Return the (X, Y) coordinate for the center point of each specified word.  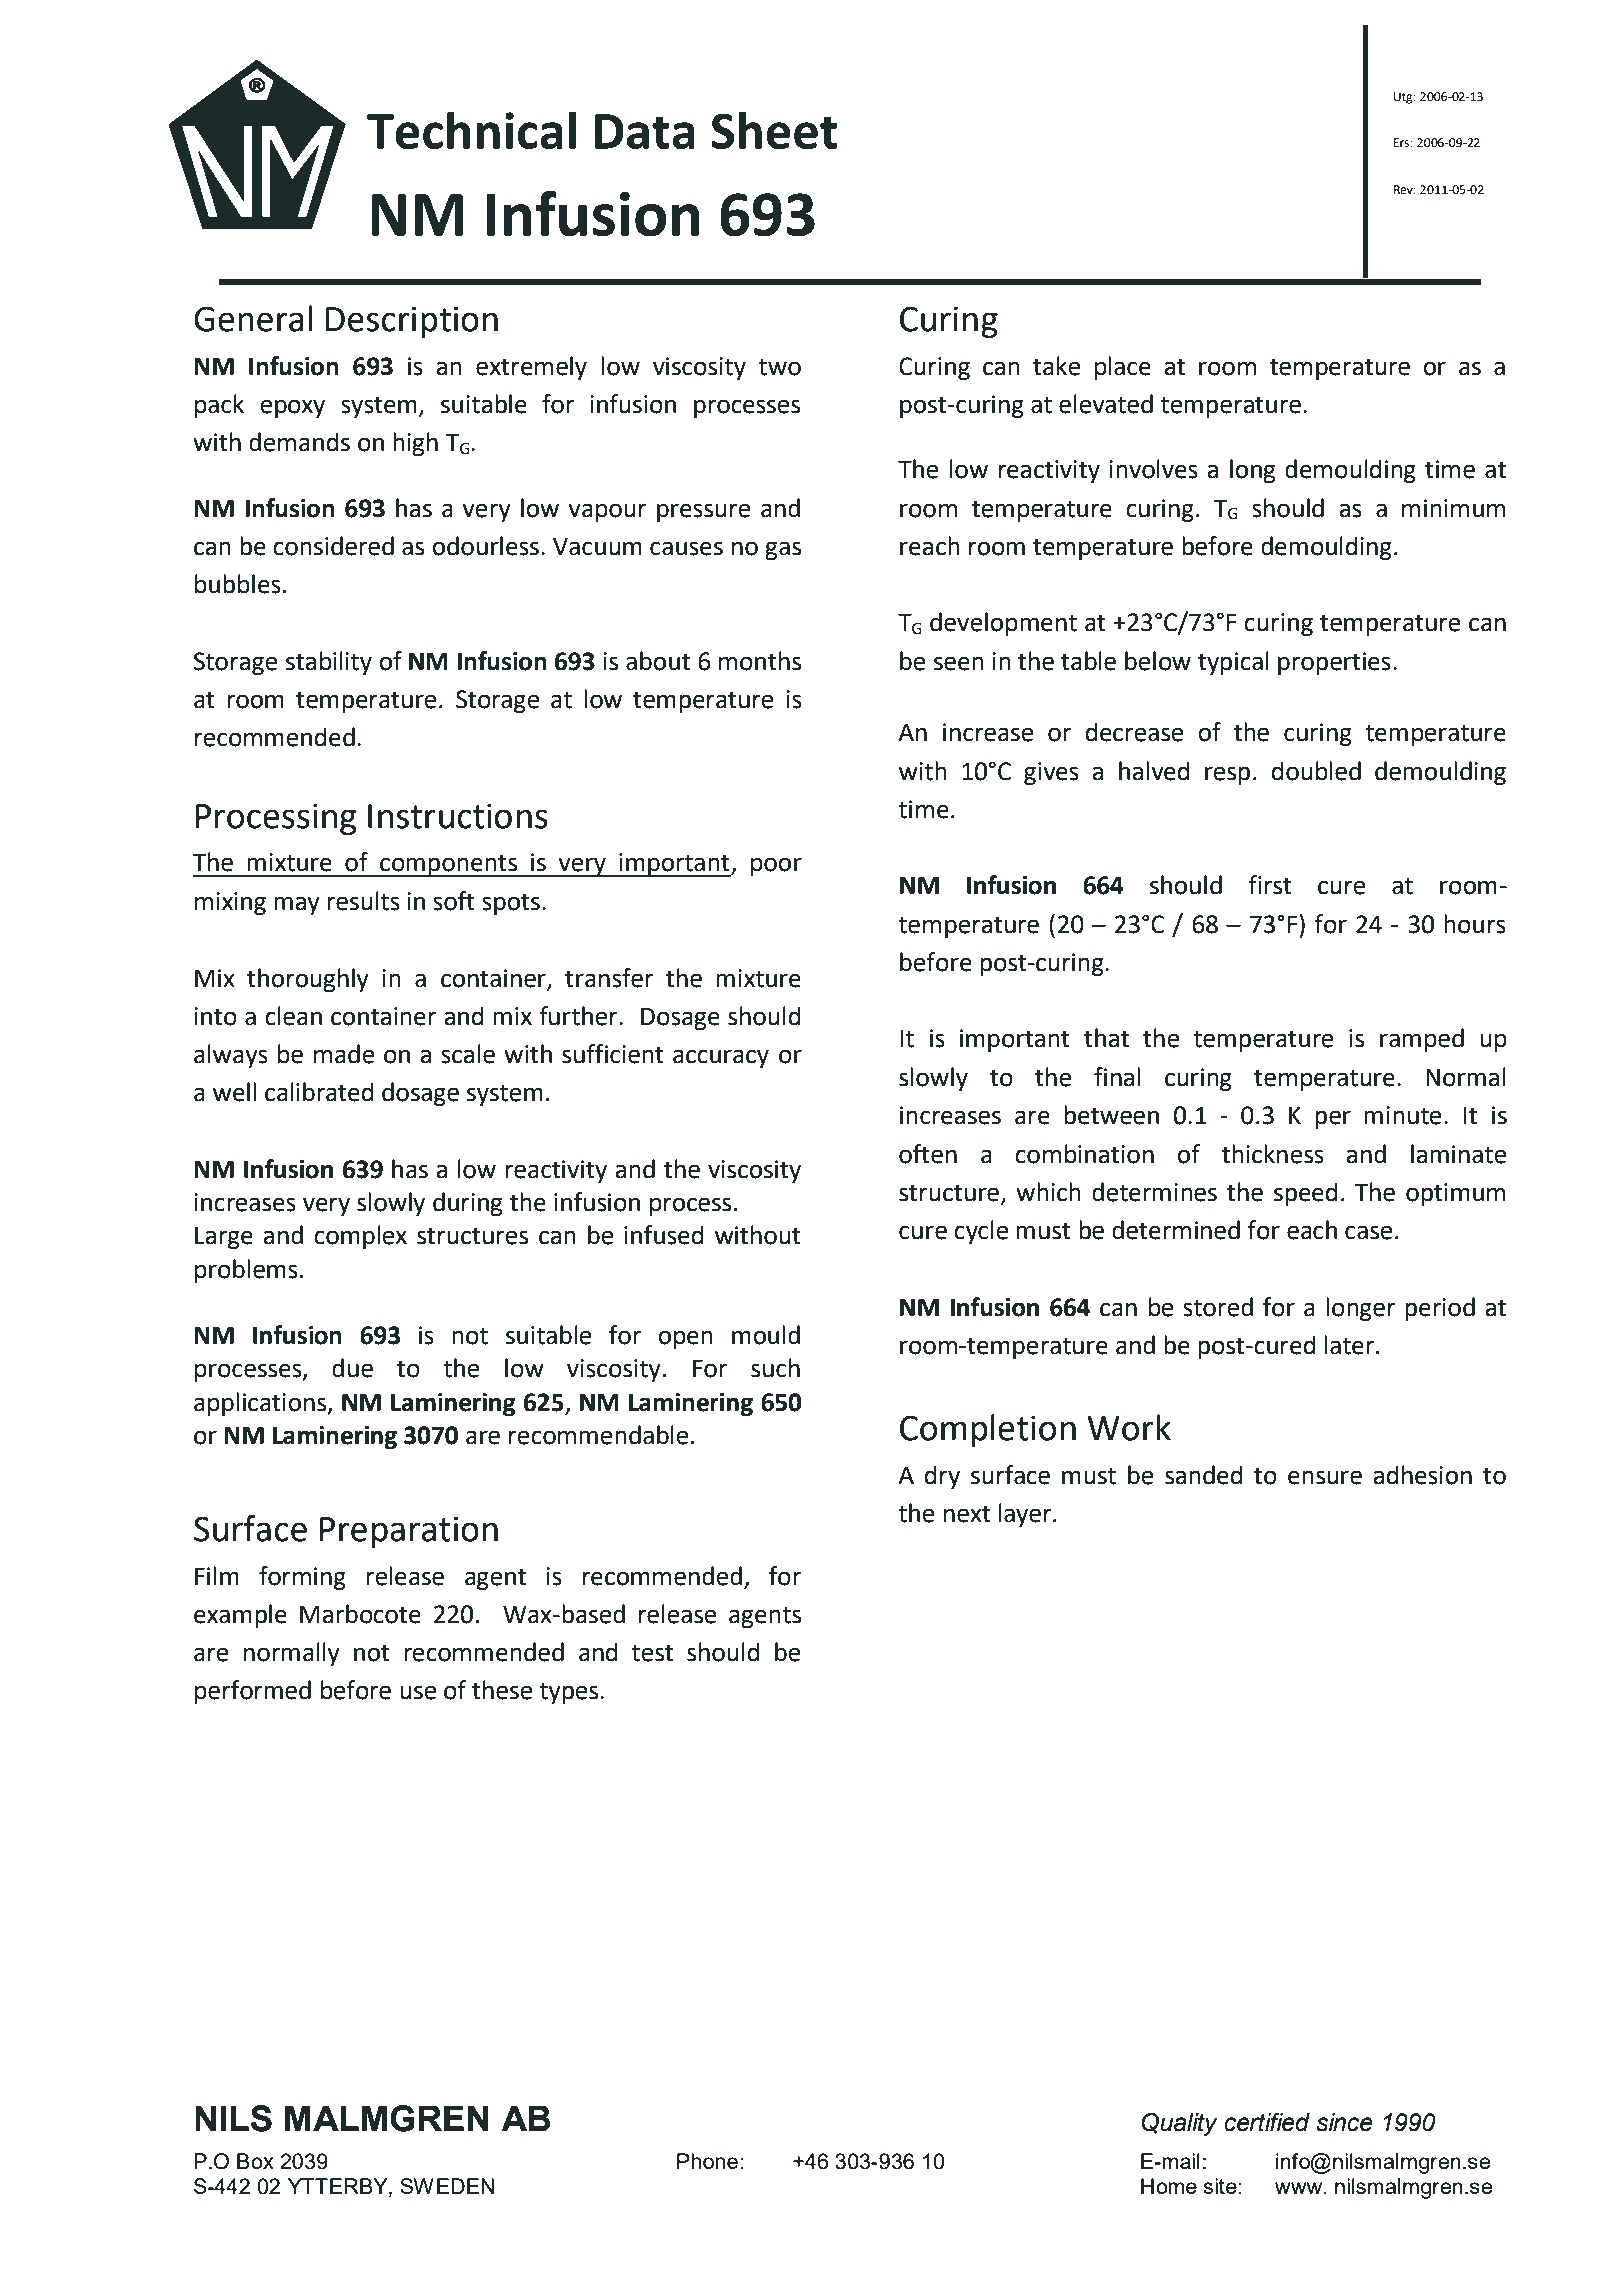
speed (1306, 1194)
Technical (471, 130)
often (928, 1154)
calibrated (319, 1092)
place (1123, 368)
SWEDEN (447, 2186)
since (1344, 2122)
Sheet (774, 130)
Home (1169, 2186)
